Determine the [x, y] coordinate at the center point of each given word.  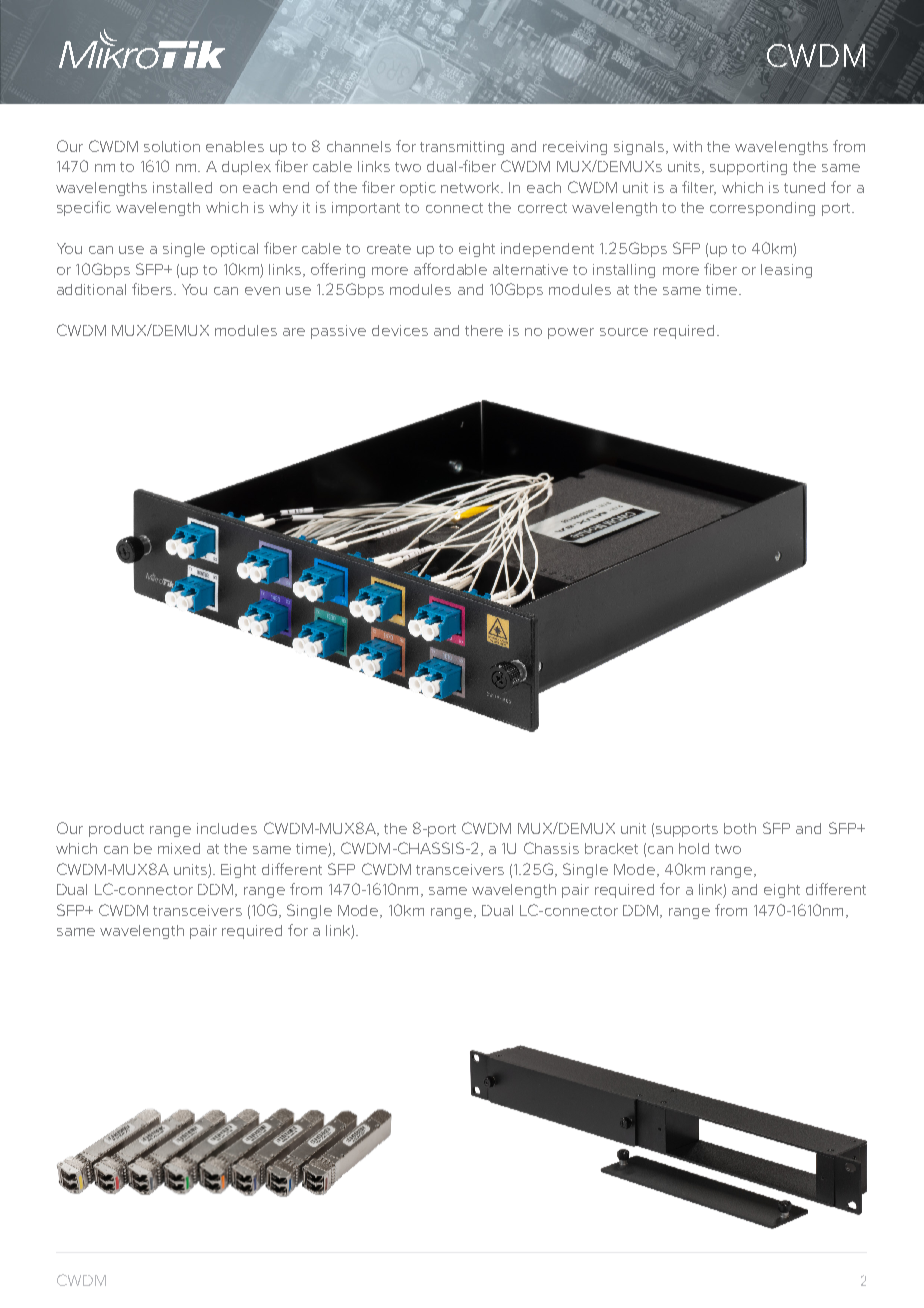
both [740, 828]
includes [227, 828]
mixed [179, 848]
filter [699, 188]
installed [182, 187]
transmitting [462, 148]
